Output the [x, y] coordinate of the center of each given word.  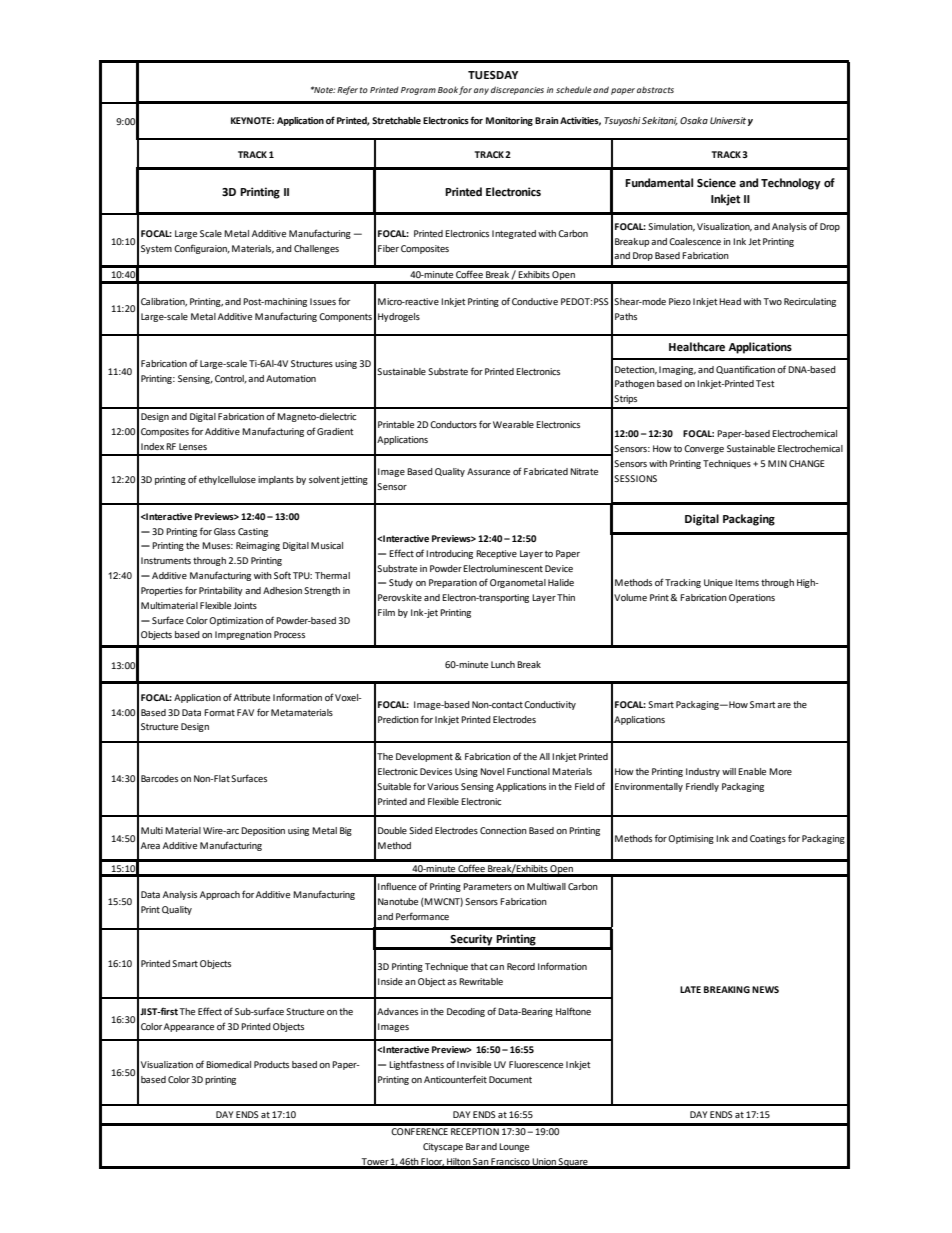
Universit [728, 120]
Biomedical [228, 1064]
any [481, 91]
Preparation [453, 583]
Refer [347, 90]
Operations [752, 598]
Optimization [236, 621]
